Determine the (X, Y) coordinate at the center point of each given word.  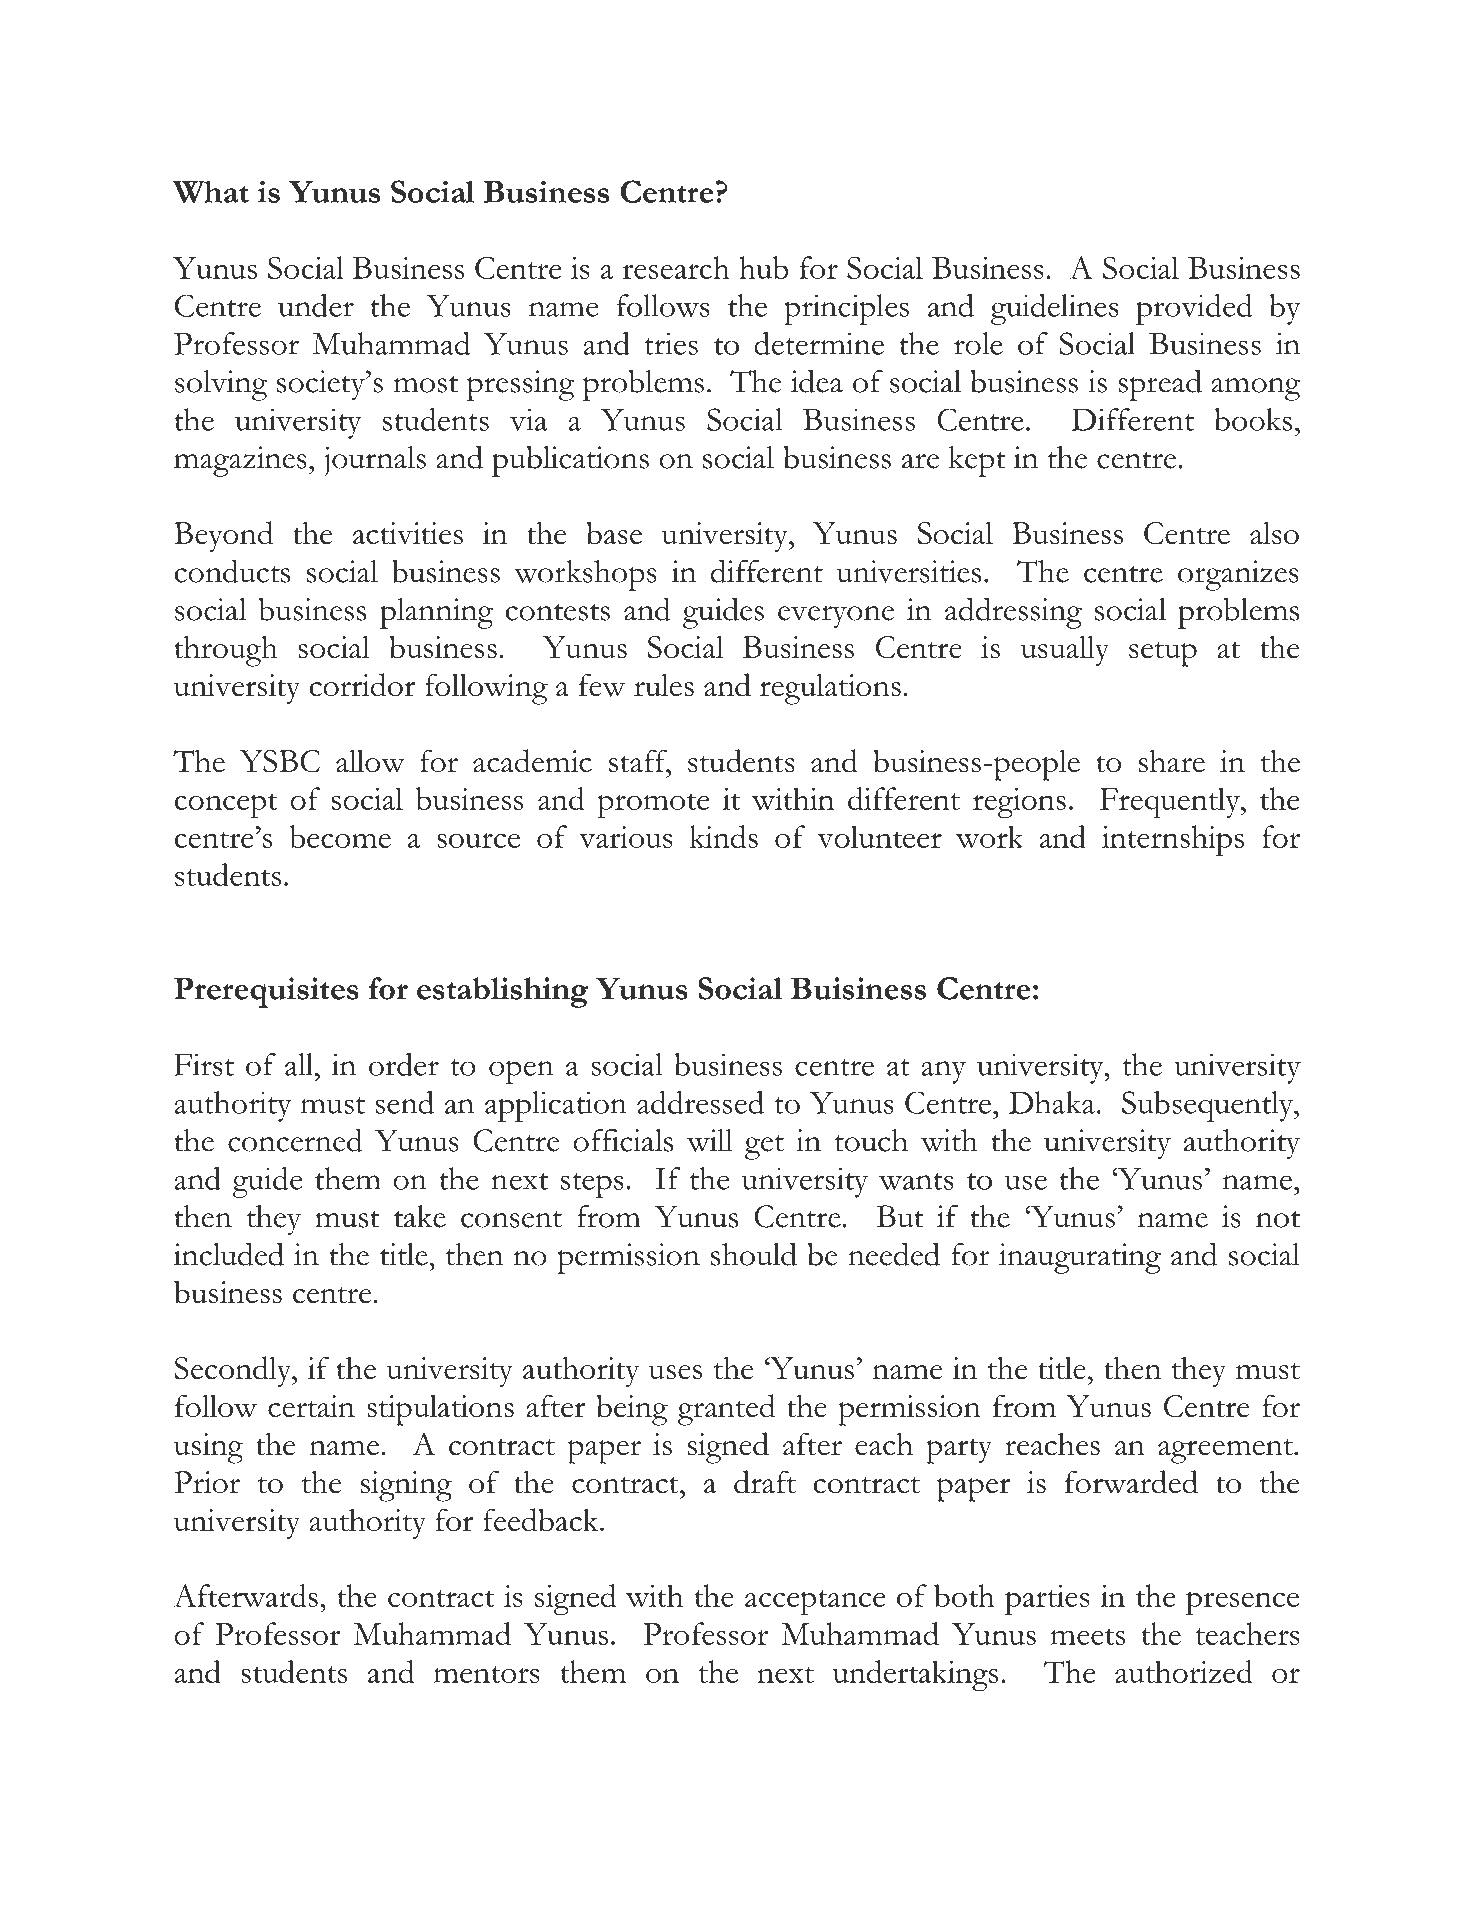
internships (1173, 840)
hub (763, 267)
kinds (724, 836)
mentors (487, 1674)
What (211, 191)
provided (1194, 309)
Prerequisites (266, 992)
